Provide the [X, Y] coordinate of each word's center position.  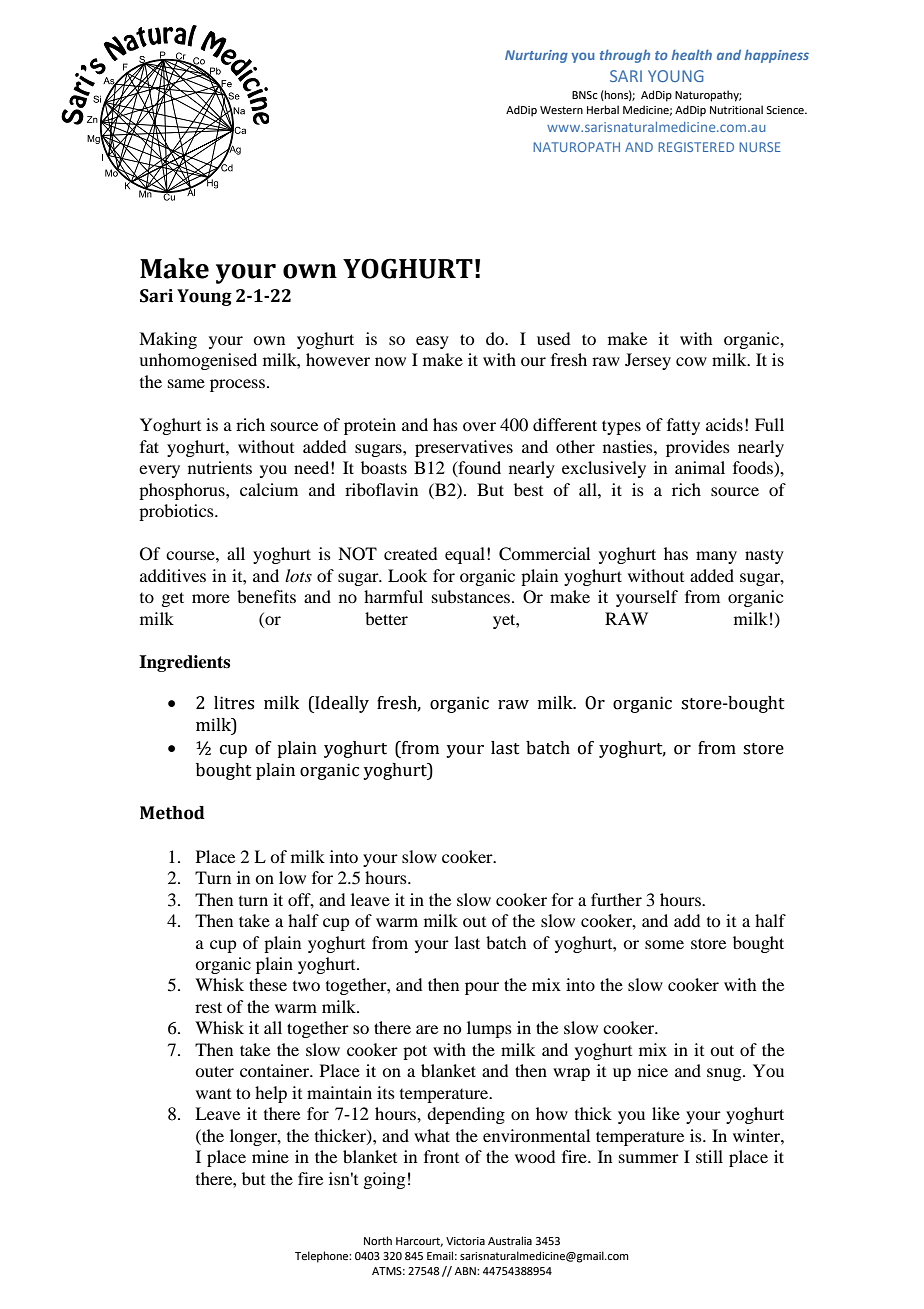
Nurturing [536, 56]
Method [172, 813]
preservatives [464, 448]
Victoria [465, 1241]
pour [482, 988]
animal [700, 467]
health [692, 54]
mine [270, 1156]
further [616, 899]
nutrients [220, 467]
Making [168, 340]
